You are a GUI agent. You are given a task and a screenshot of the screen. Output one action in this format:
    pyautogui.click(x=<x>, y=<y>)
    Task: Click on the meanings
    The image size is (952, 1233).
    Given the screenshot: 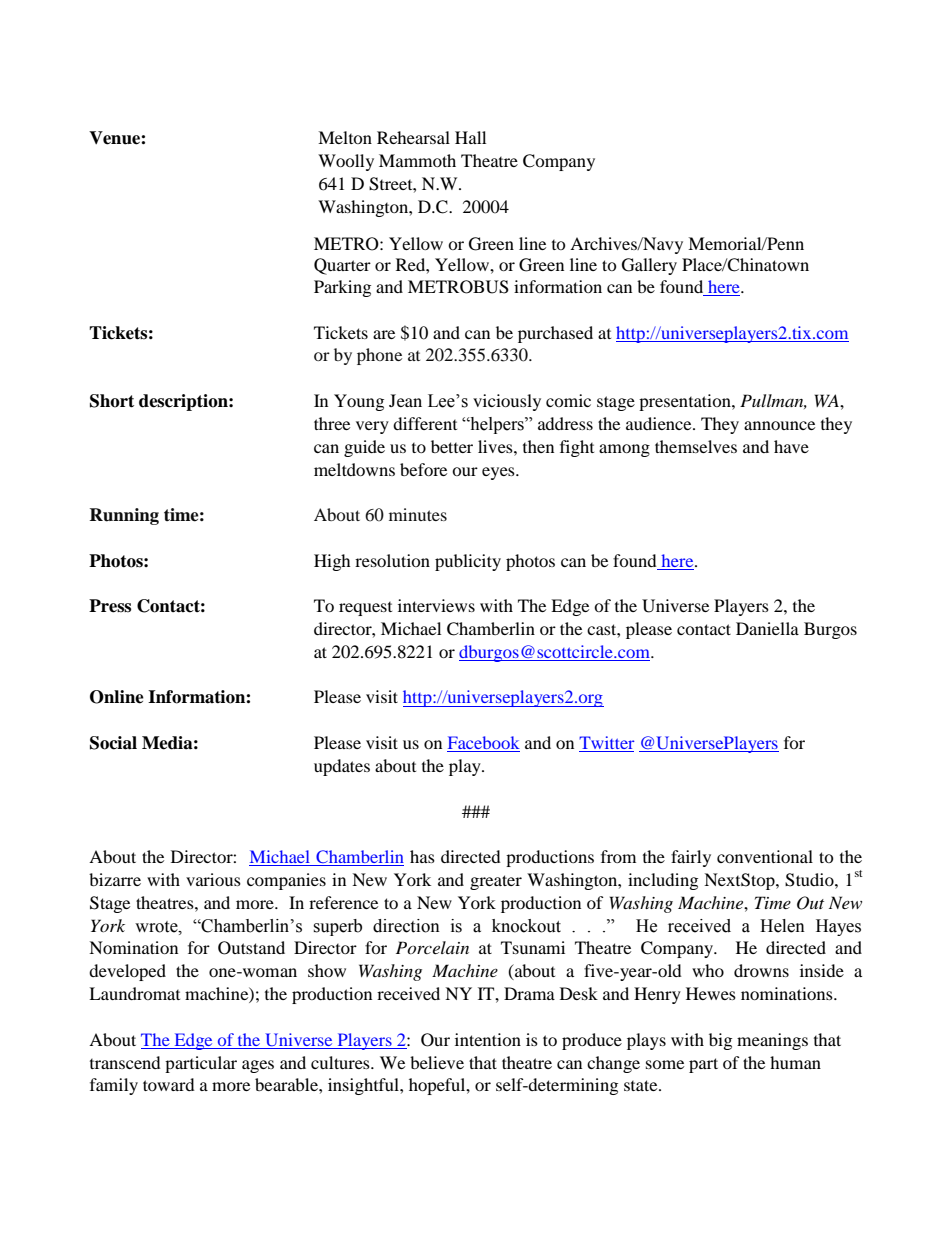 What is the action you would take?
    pyautogui.click(x=772, y=1041)
